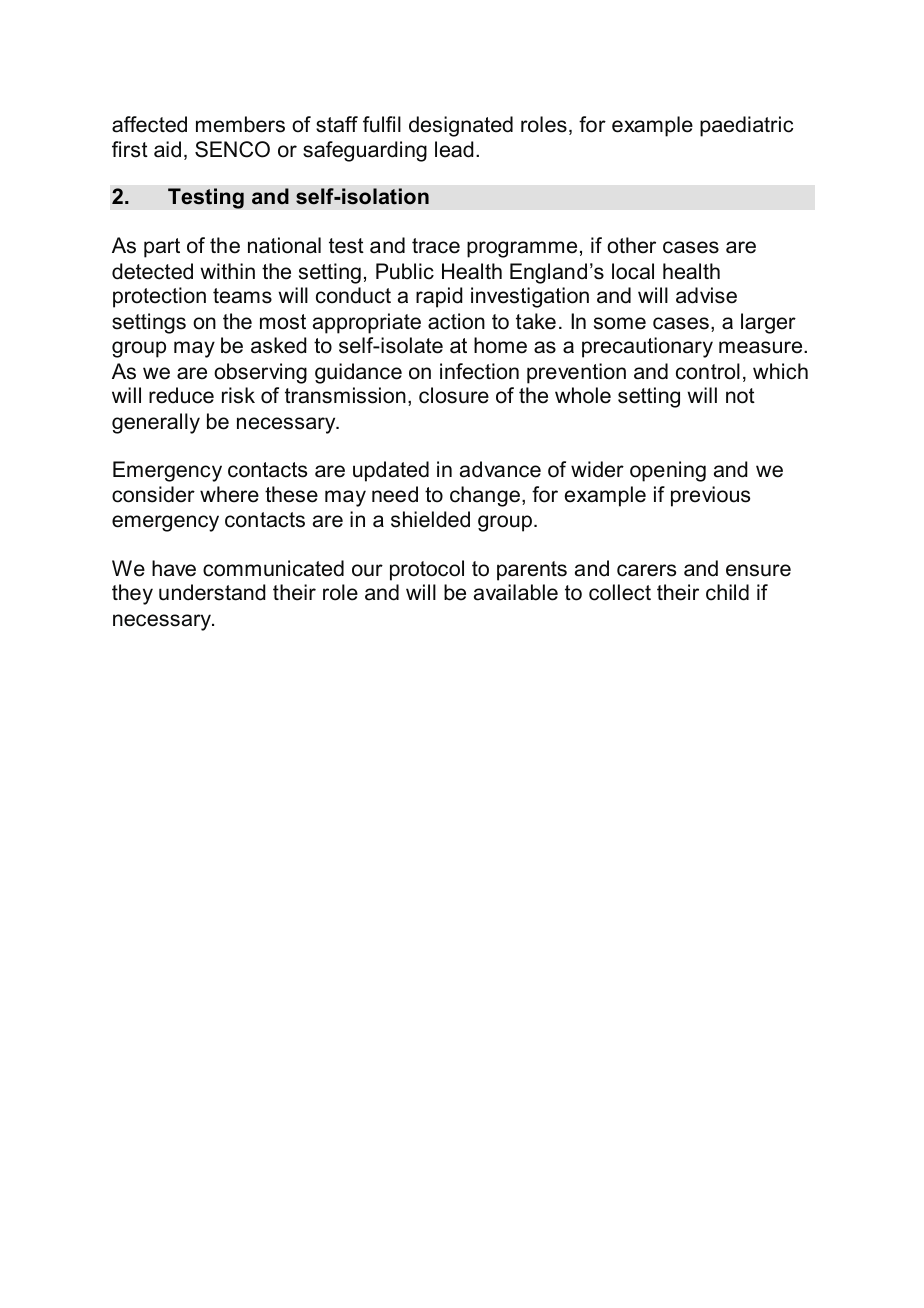  Describe the element at coordinates (427, 570) in the screenshot. I see `protocol` at that location.
